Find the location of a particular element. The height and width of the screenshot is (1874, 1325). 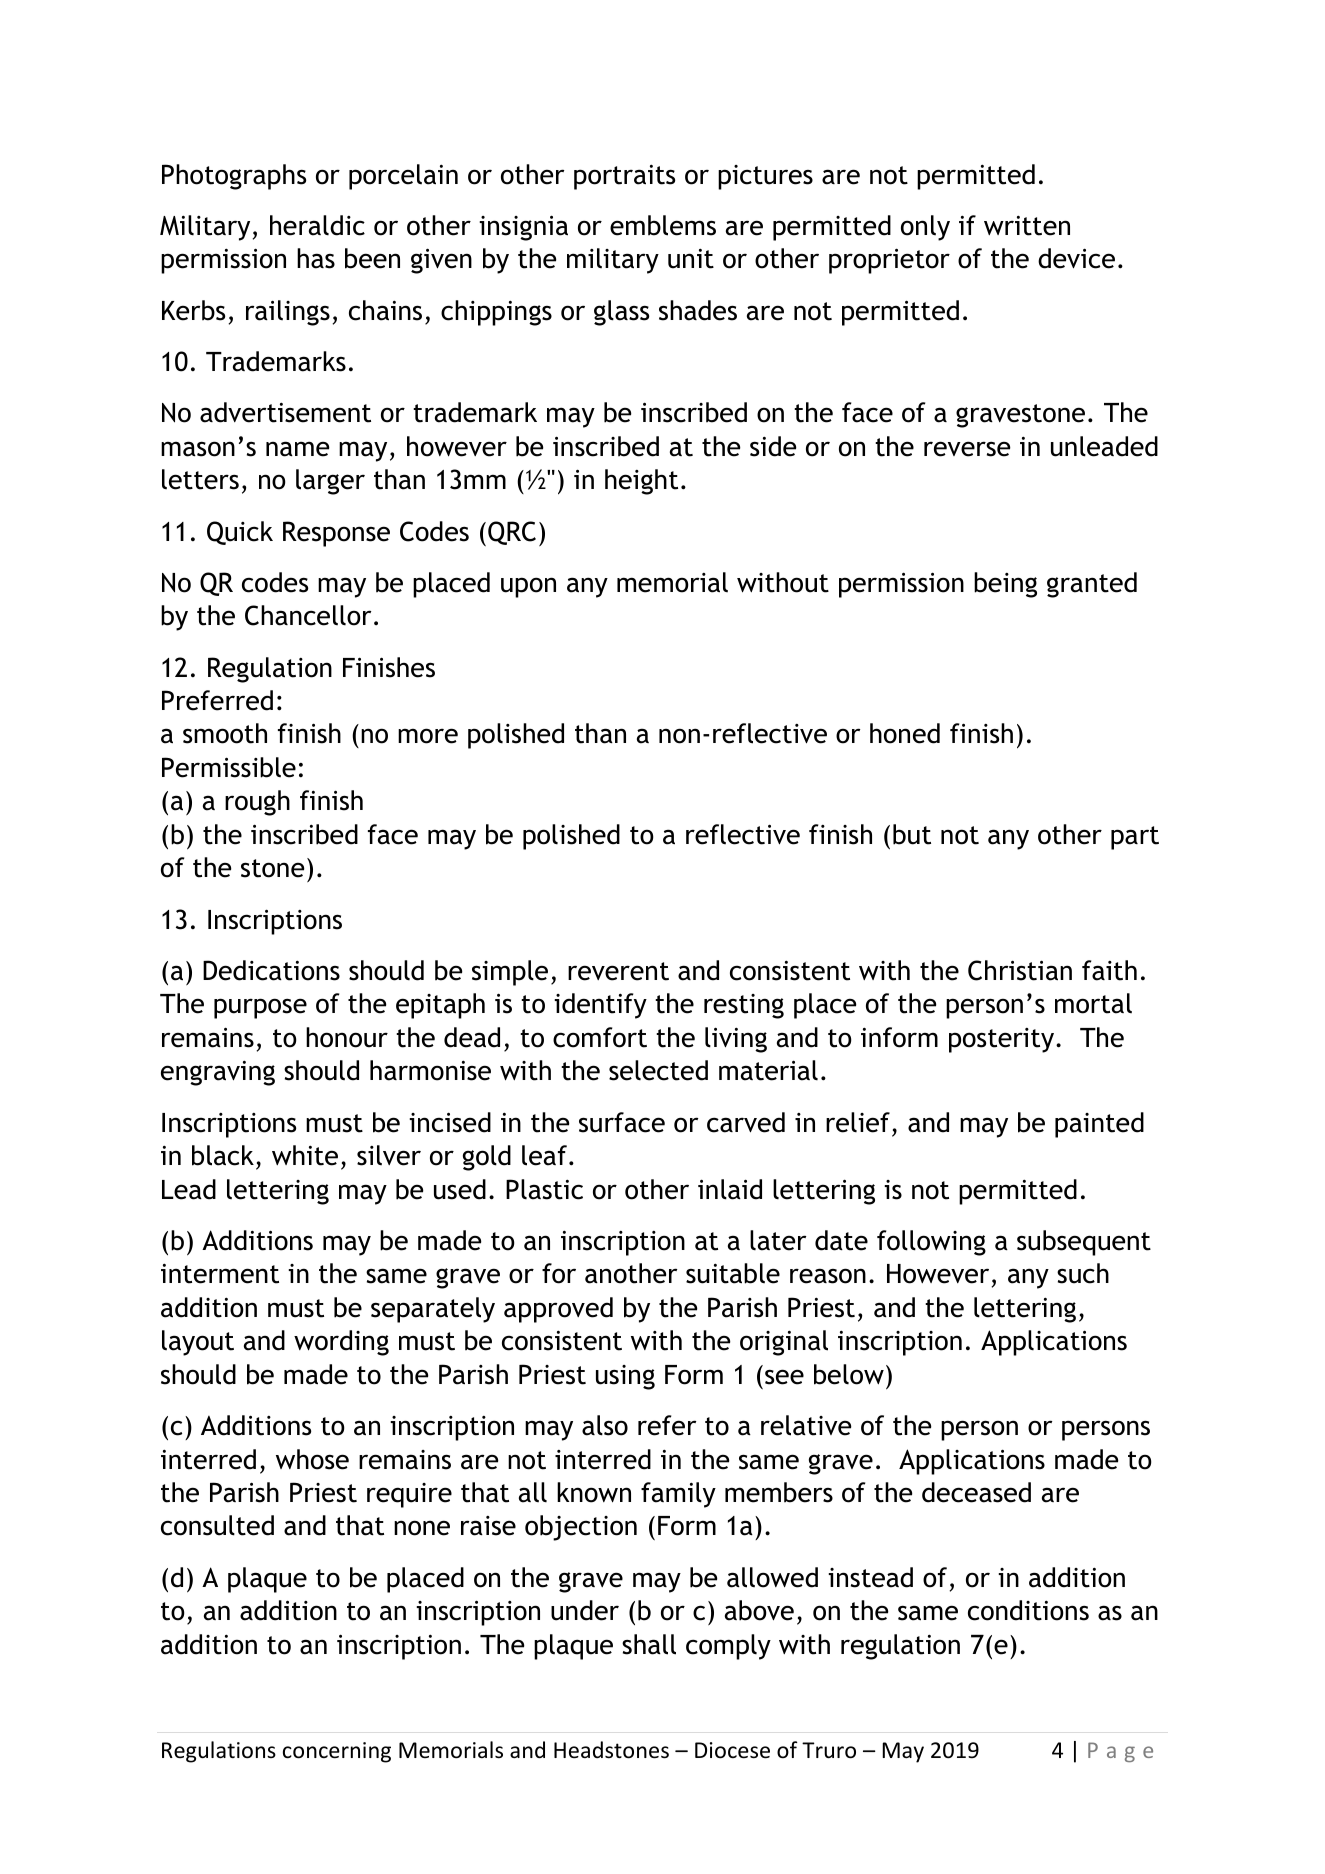

conditions is located at coordinates (1028, 1610).
